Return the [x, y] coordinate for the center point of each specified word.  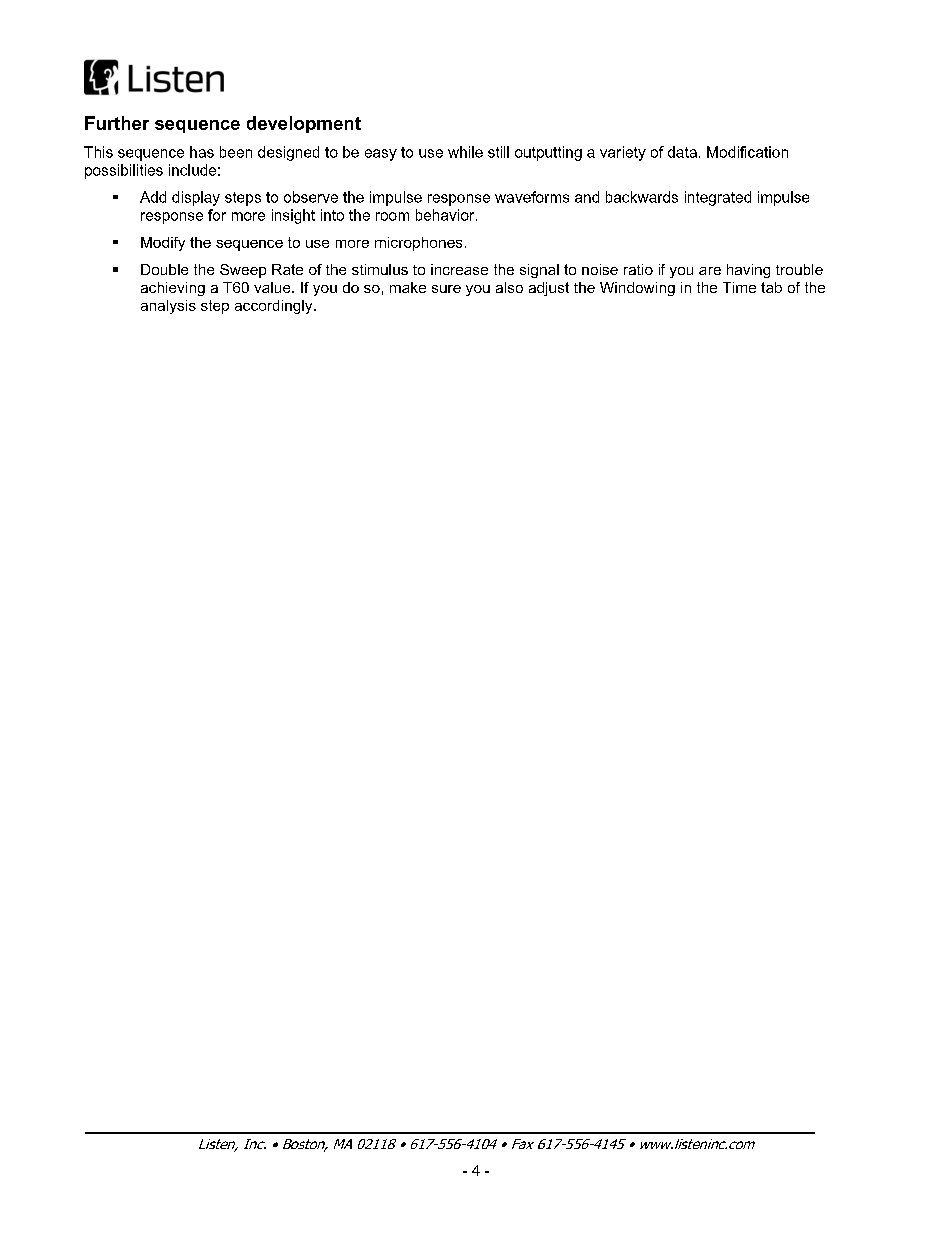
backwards [642, 197]
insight [293, 216]
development [304, 124]
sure [446, 289]
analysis [168, 307]
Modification [747, 152]
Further [117, 123]
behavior [446, 215]
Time [739, 287]
